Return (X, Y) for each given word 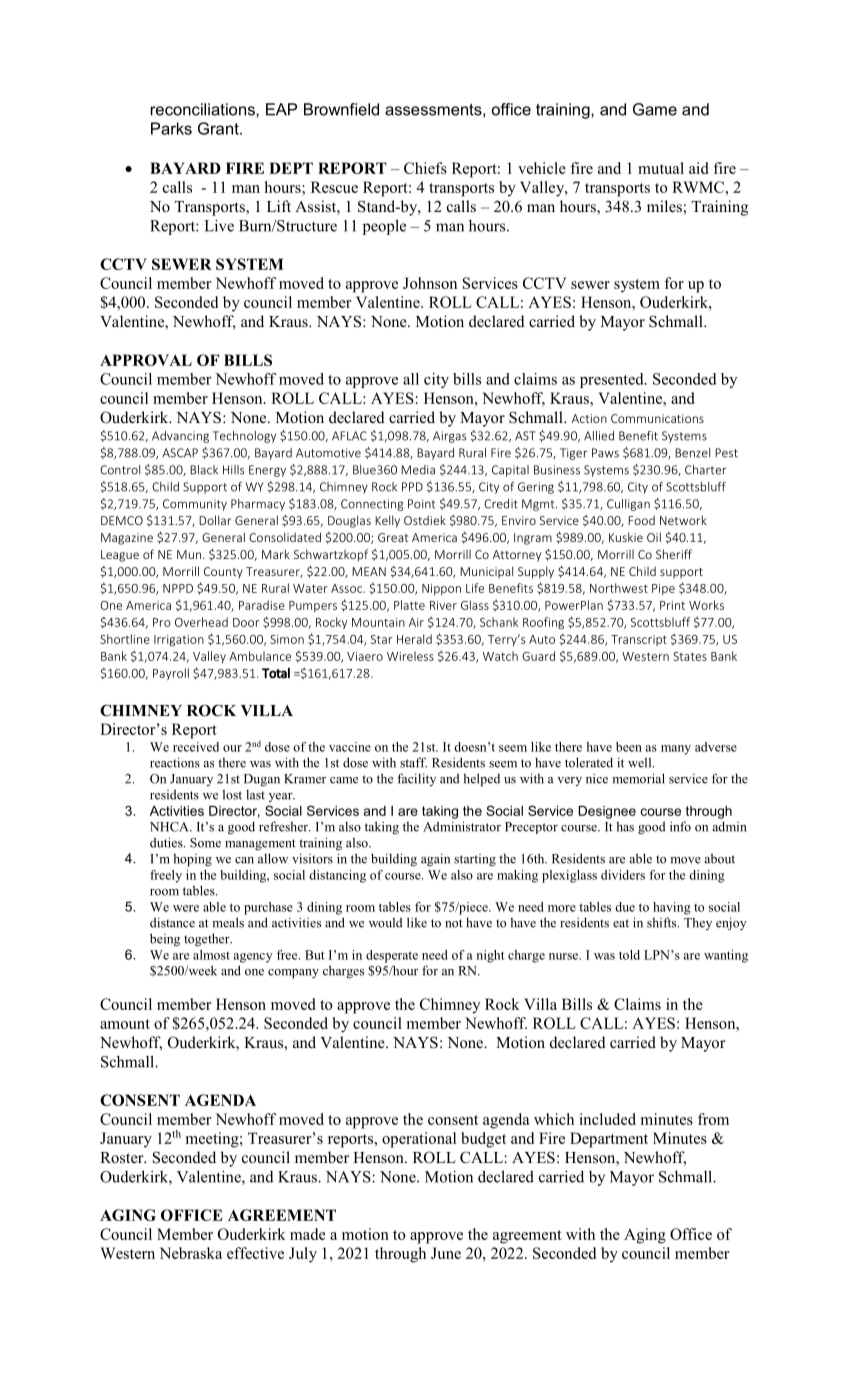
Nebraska (190, 1253)
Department (609, 1140)
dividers (623, 875)
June (446, 1253)
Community (195, 505)
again (435, 859)
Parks (171, 128)
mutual (661, 168)
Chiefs (425, 168)
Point (421, 504)
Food (641, 520)
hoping (192, 860)
